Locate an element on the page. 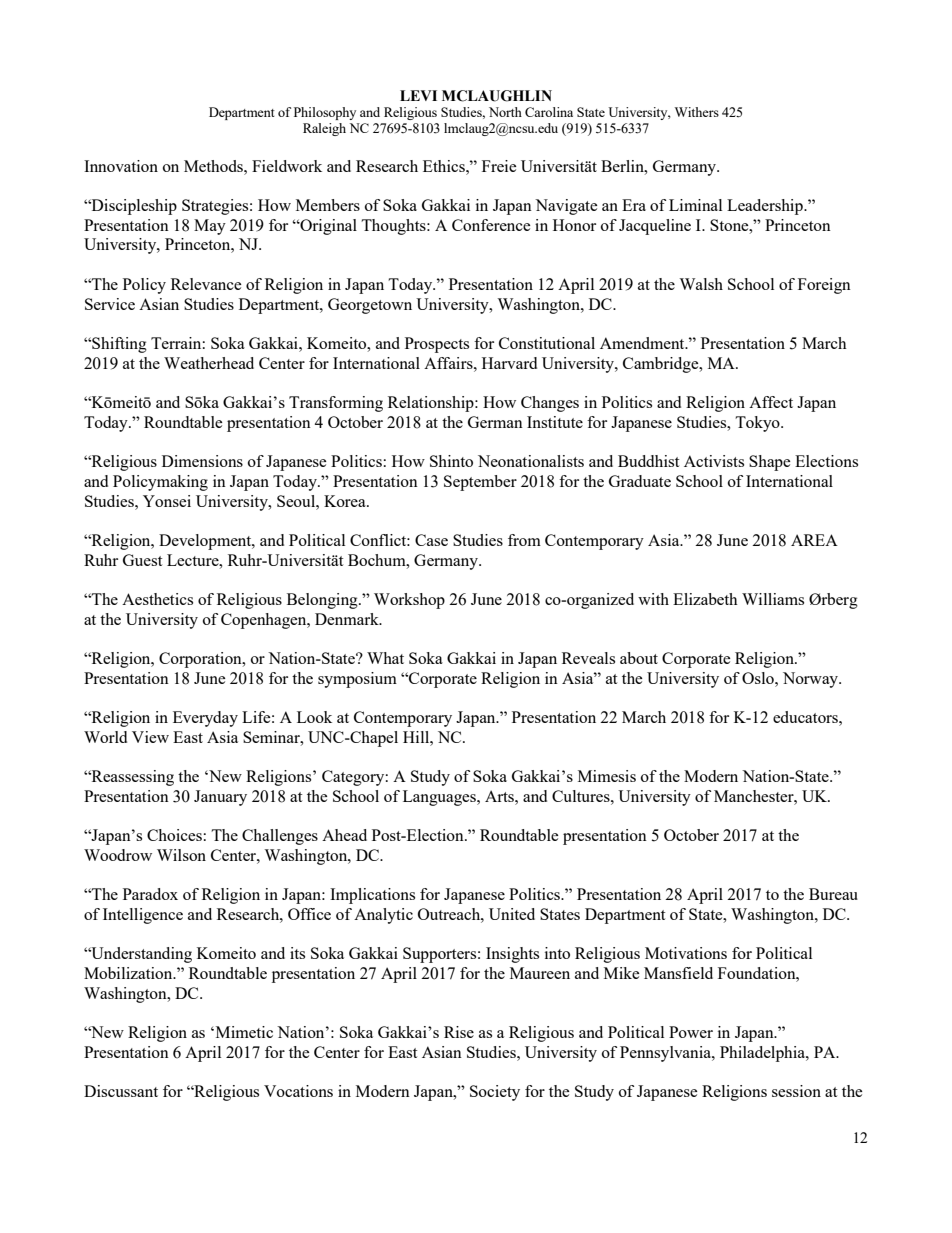 Image resolution: width=952 pixels, height=1233 pixels. Innovation is located at coordinates (121, 166).
